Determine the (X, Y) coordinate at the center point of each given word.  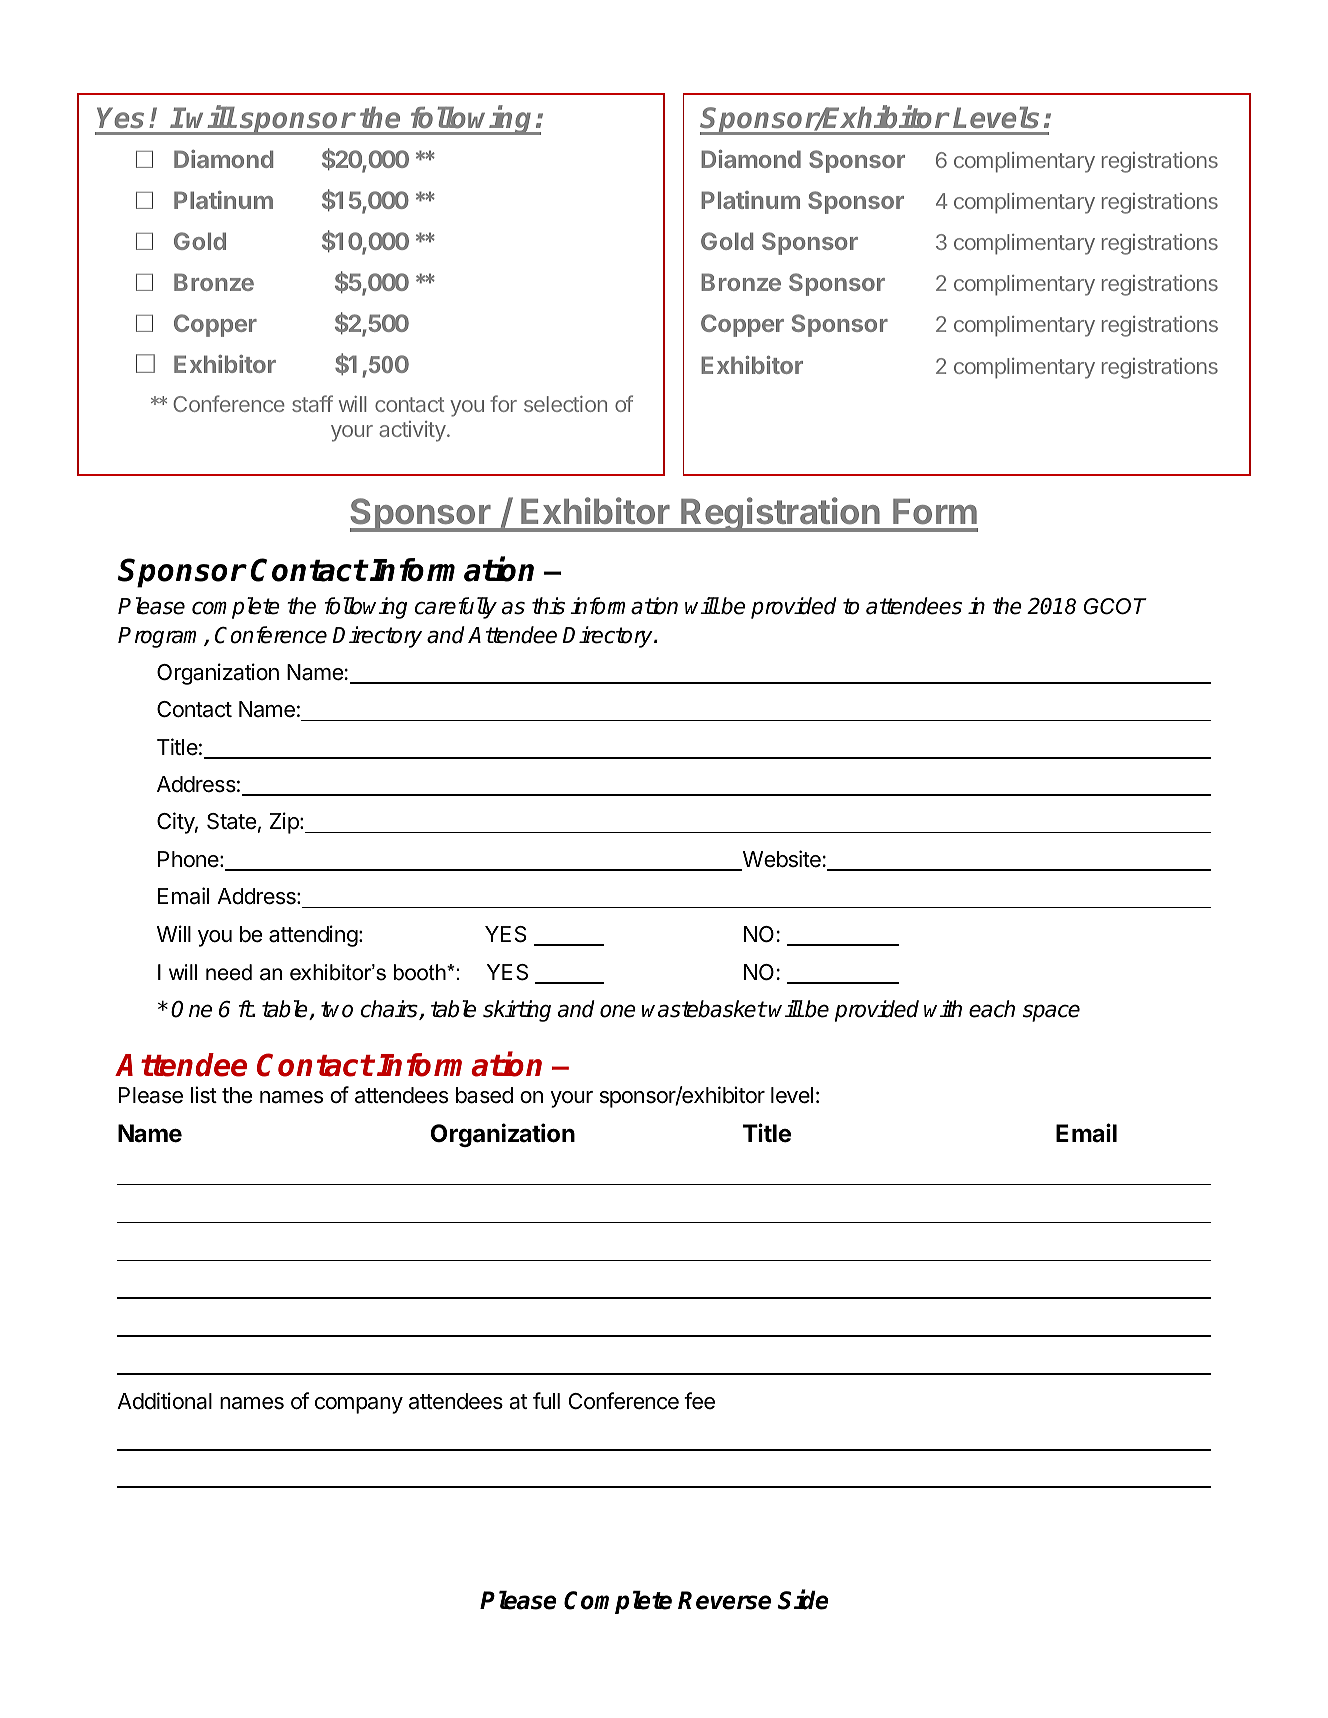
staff (312, 403)
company (359, 1405)
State (231, 821)
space (1051, 1013)
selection (565, 404)
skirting (517, 1011)
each (992, 1009)
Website (780, 860)
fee (699, 1401)
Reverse (724, 1600)
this (548, 606)
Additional (164, 1401)
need (229, 972)
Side (803, 1600)
